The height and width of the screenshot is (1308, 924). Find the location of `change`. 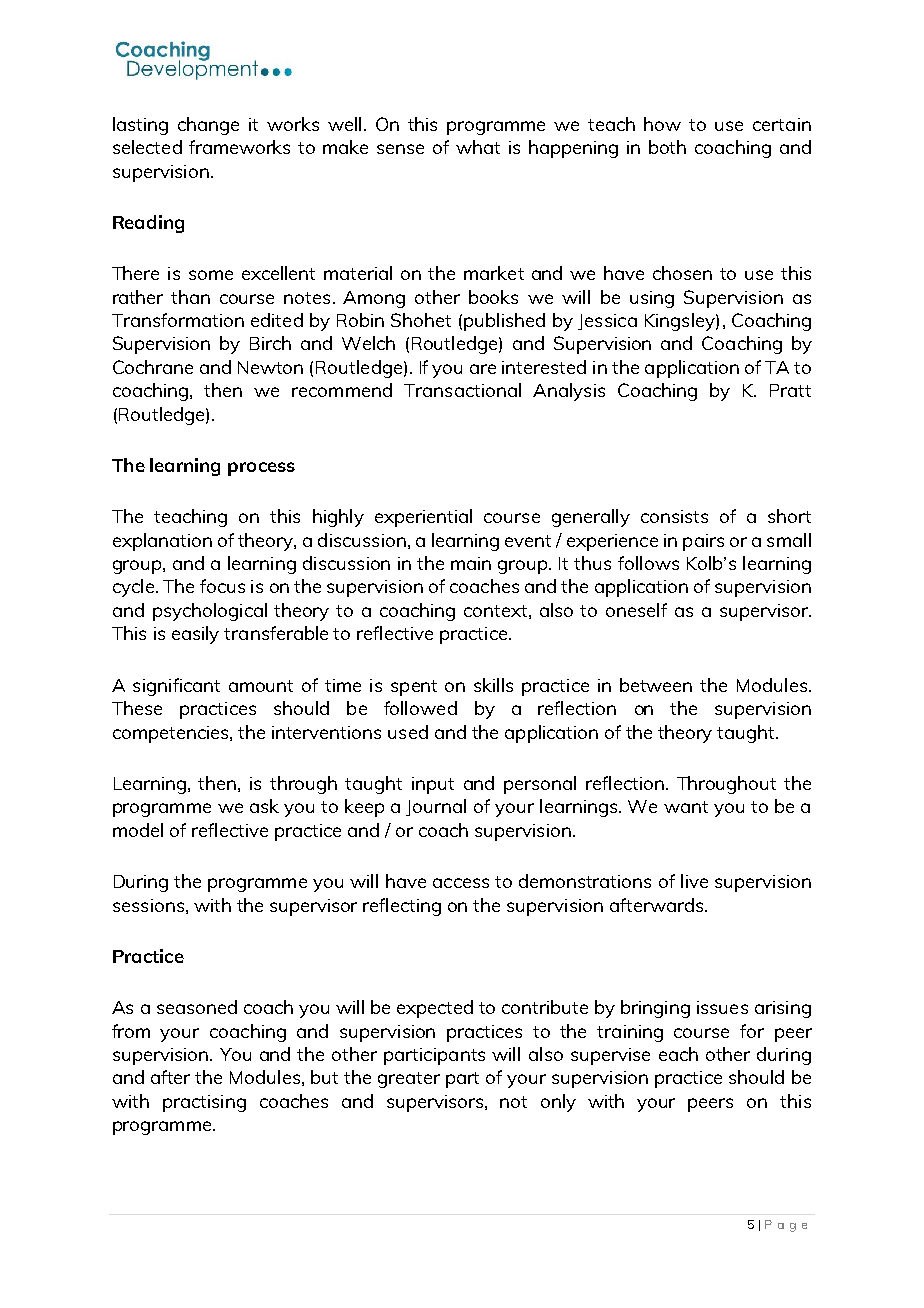

change is located at coordinates (208, 126).
